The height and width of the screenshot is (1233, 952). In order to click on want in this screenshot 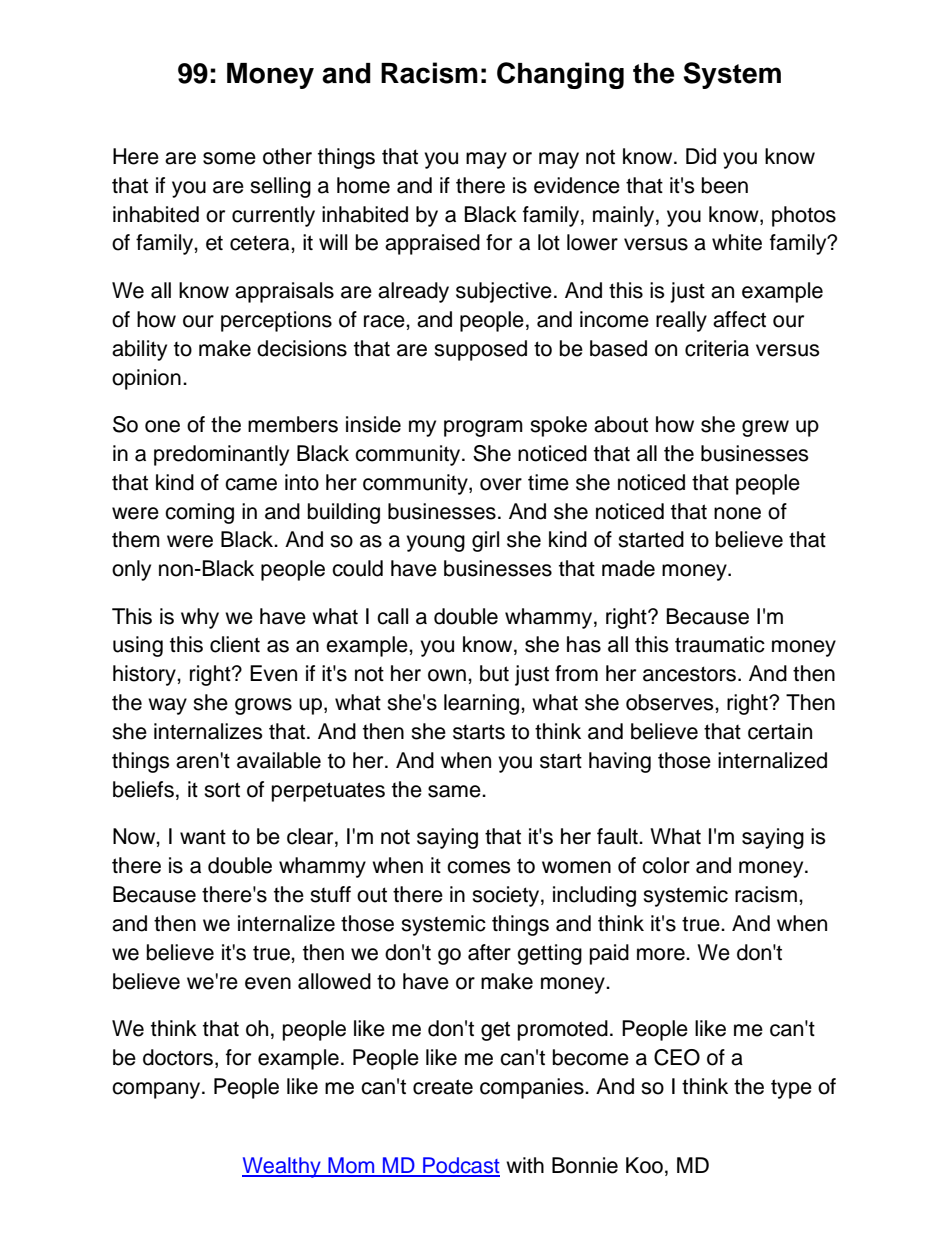, I will do `click(203, 837)`.
